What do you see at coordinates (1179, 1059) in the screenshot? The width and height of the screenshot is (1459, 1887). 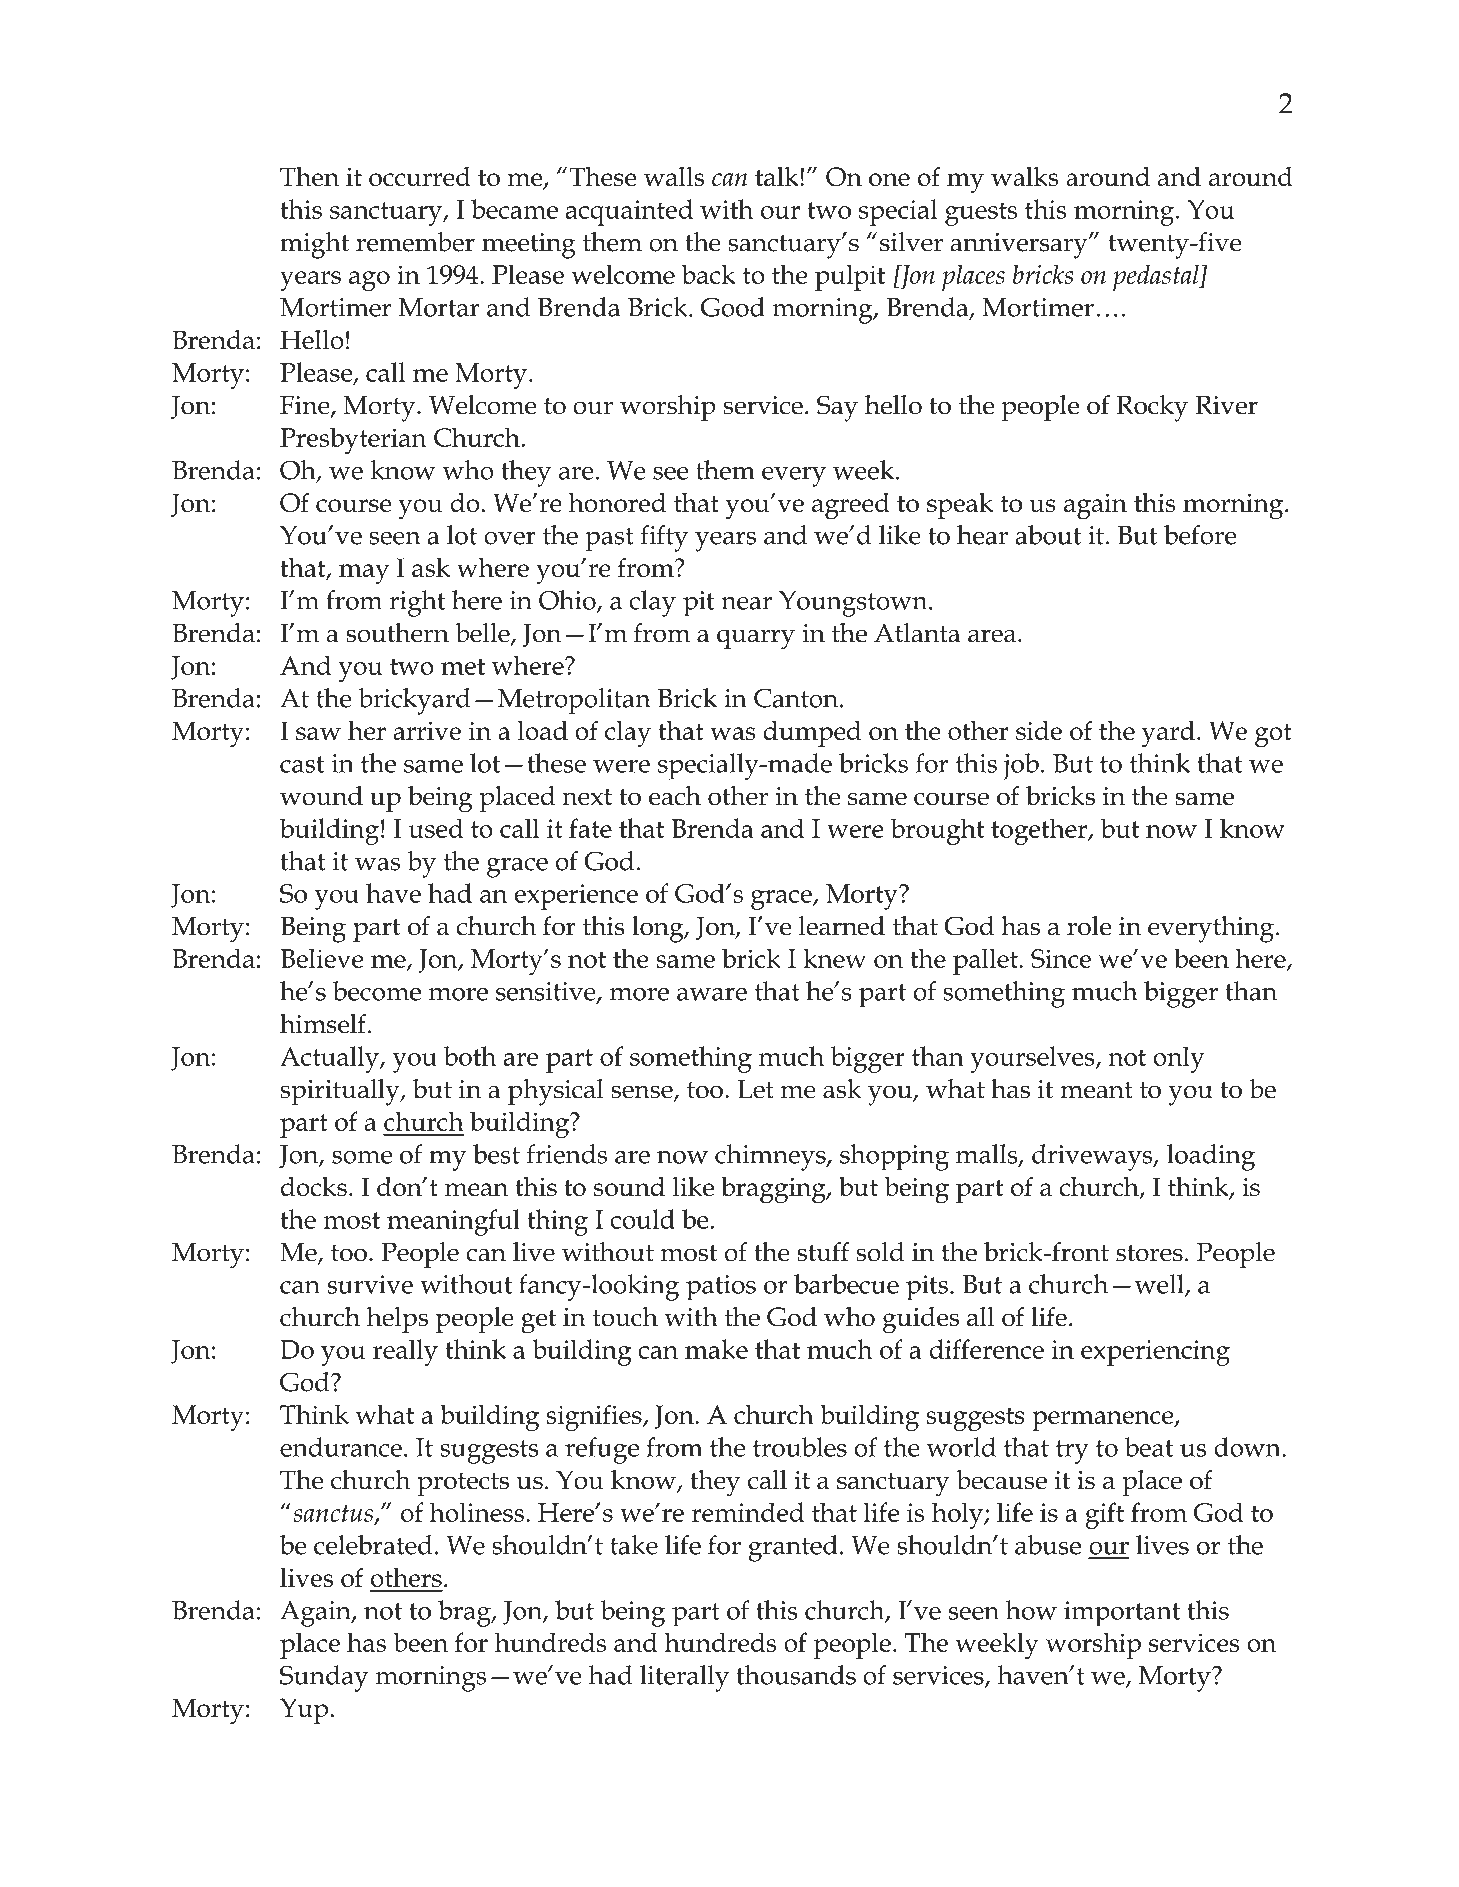 I see `only` at bounding box center [1179, 1059].
